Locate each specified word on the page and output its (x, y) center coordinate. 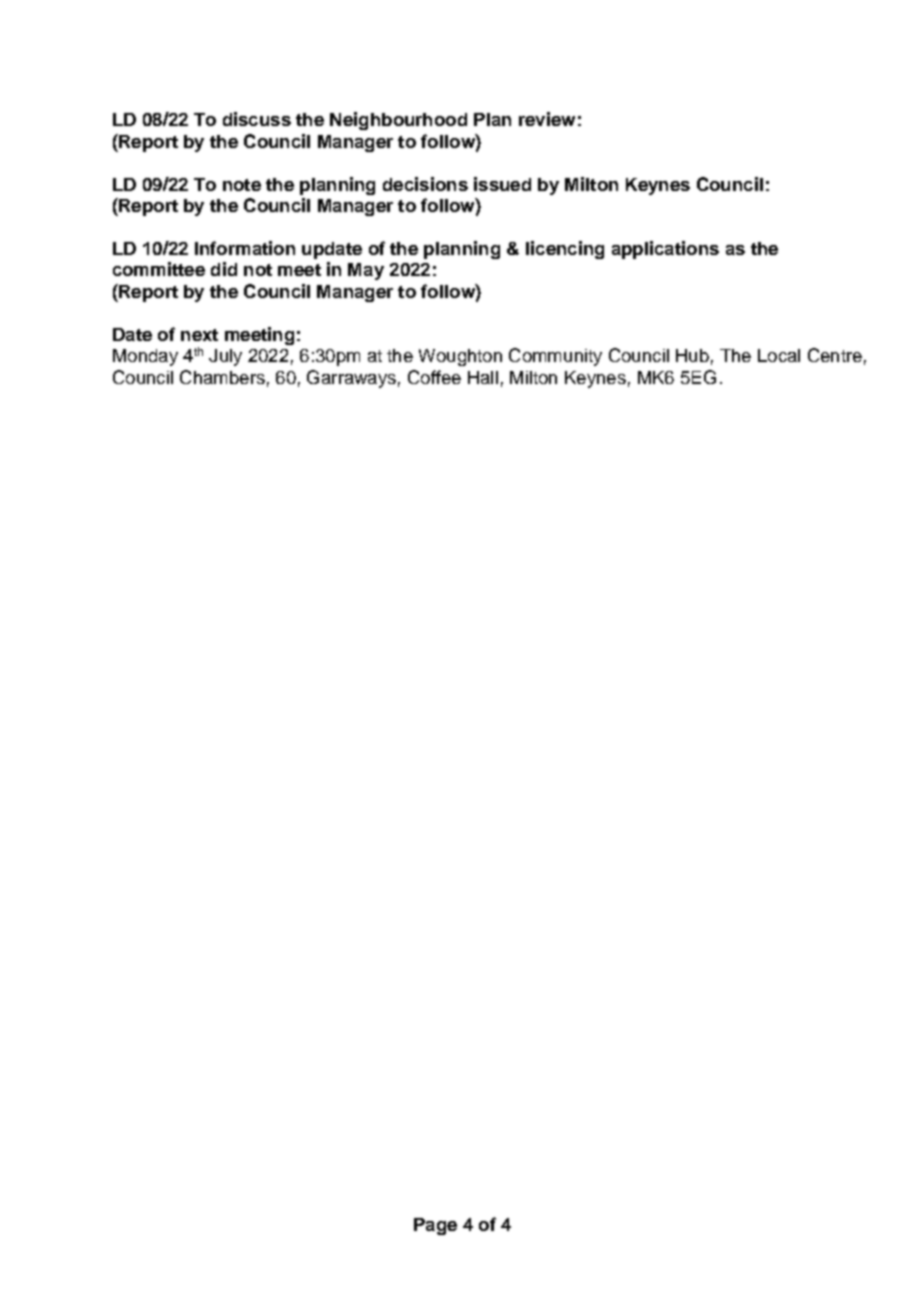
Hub (692, 355)
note (242, 185)
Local (779, 355)
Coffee (434, 377)
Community (555, 357)
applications (665, 250)
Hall (483, 377)
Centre (835, 355)
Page (435, 1226)
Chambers (222, 377)
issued (502, 184)
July (225, 357)
